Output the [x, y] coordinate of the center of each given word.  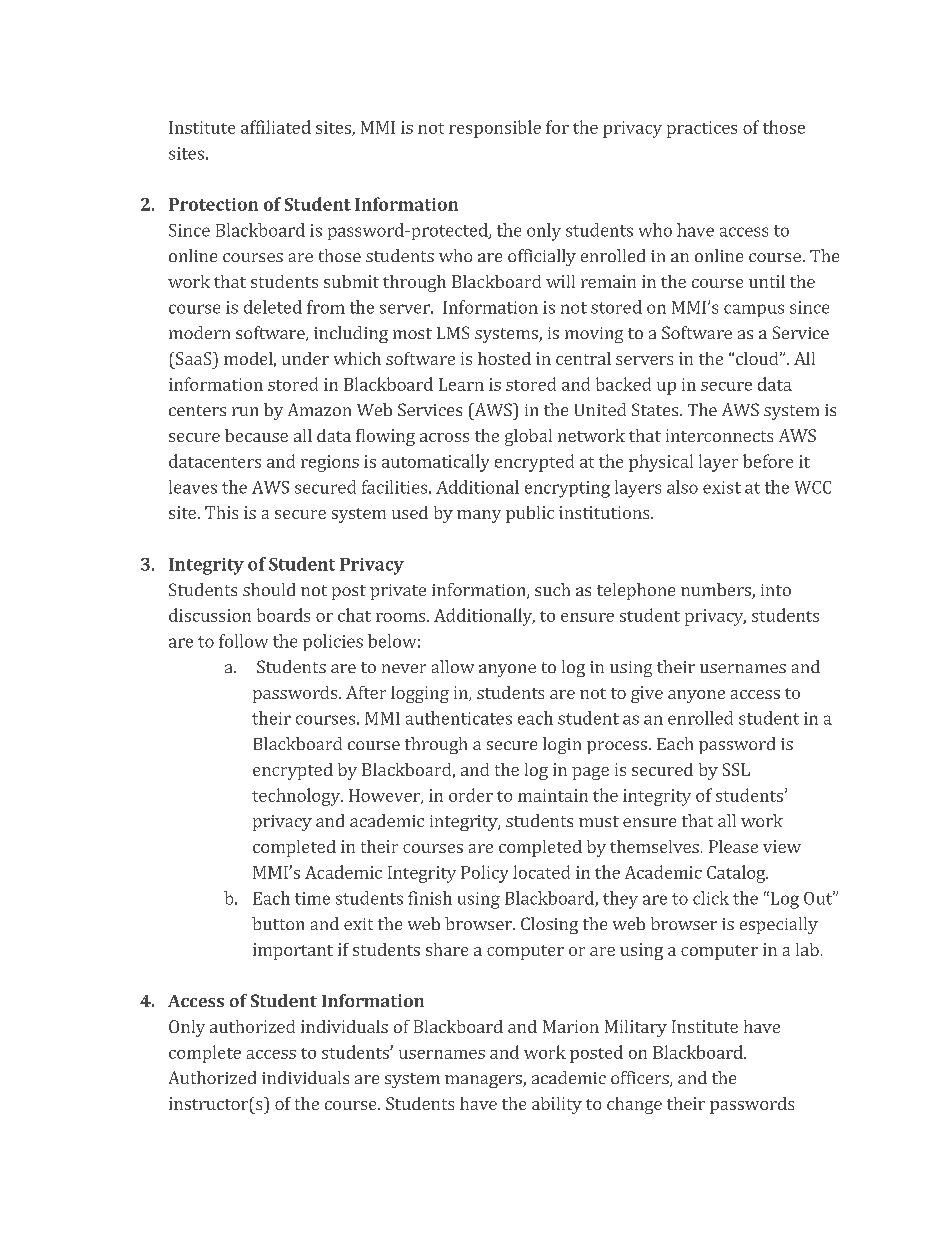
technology [297, 797]
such [552, 589]
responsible [495, 129]
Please [733, 846]
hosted [504, 358]
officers [641, 1079]
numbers [717, 591]
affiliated [276, 127]
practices [702, 129]
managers [484, 1081]
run [245, 411]
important [293, 951]
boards [283, 615]
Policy [484, 874]
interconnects [719, 435]
